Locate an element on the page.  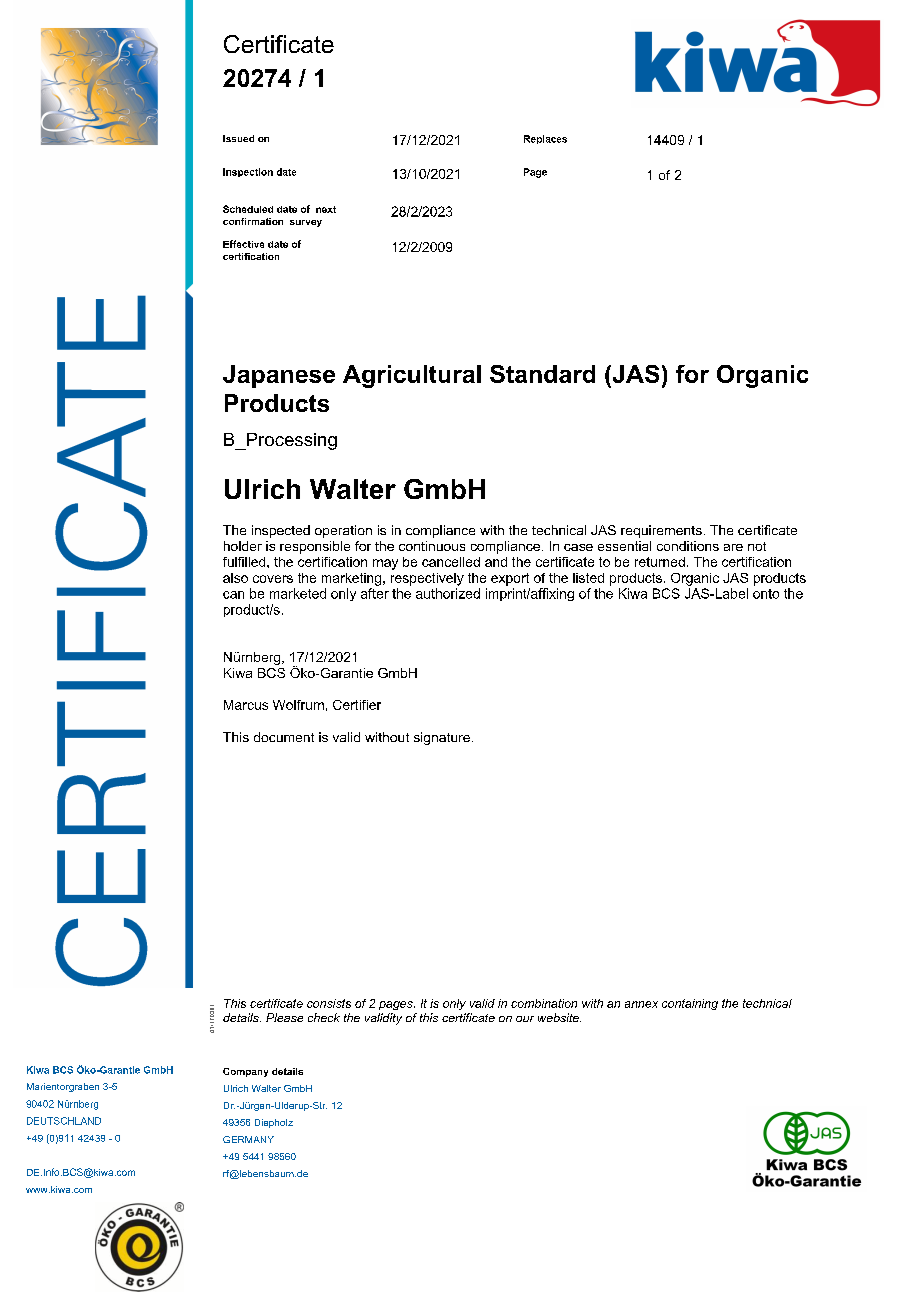
next is located at coordinates (326, 209).
